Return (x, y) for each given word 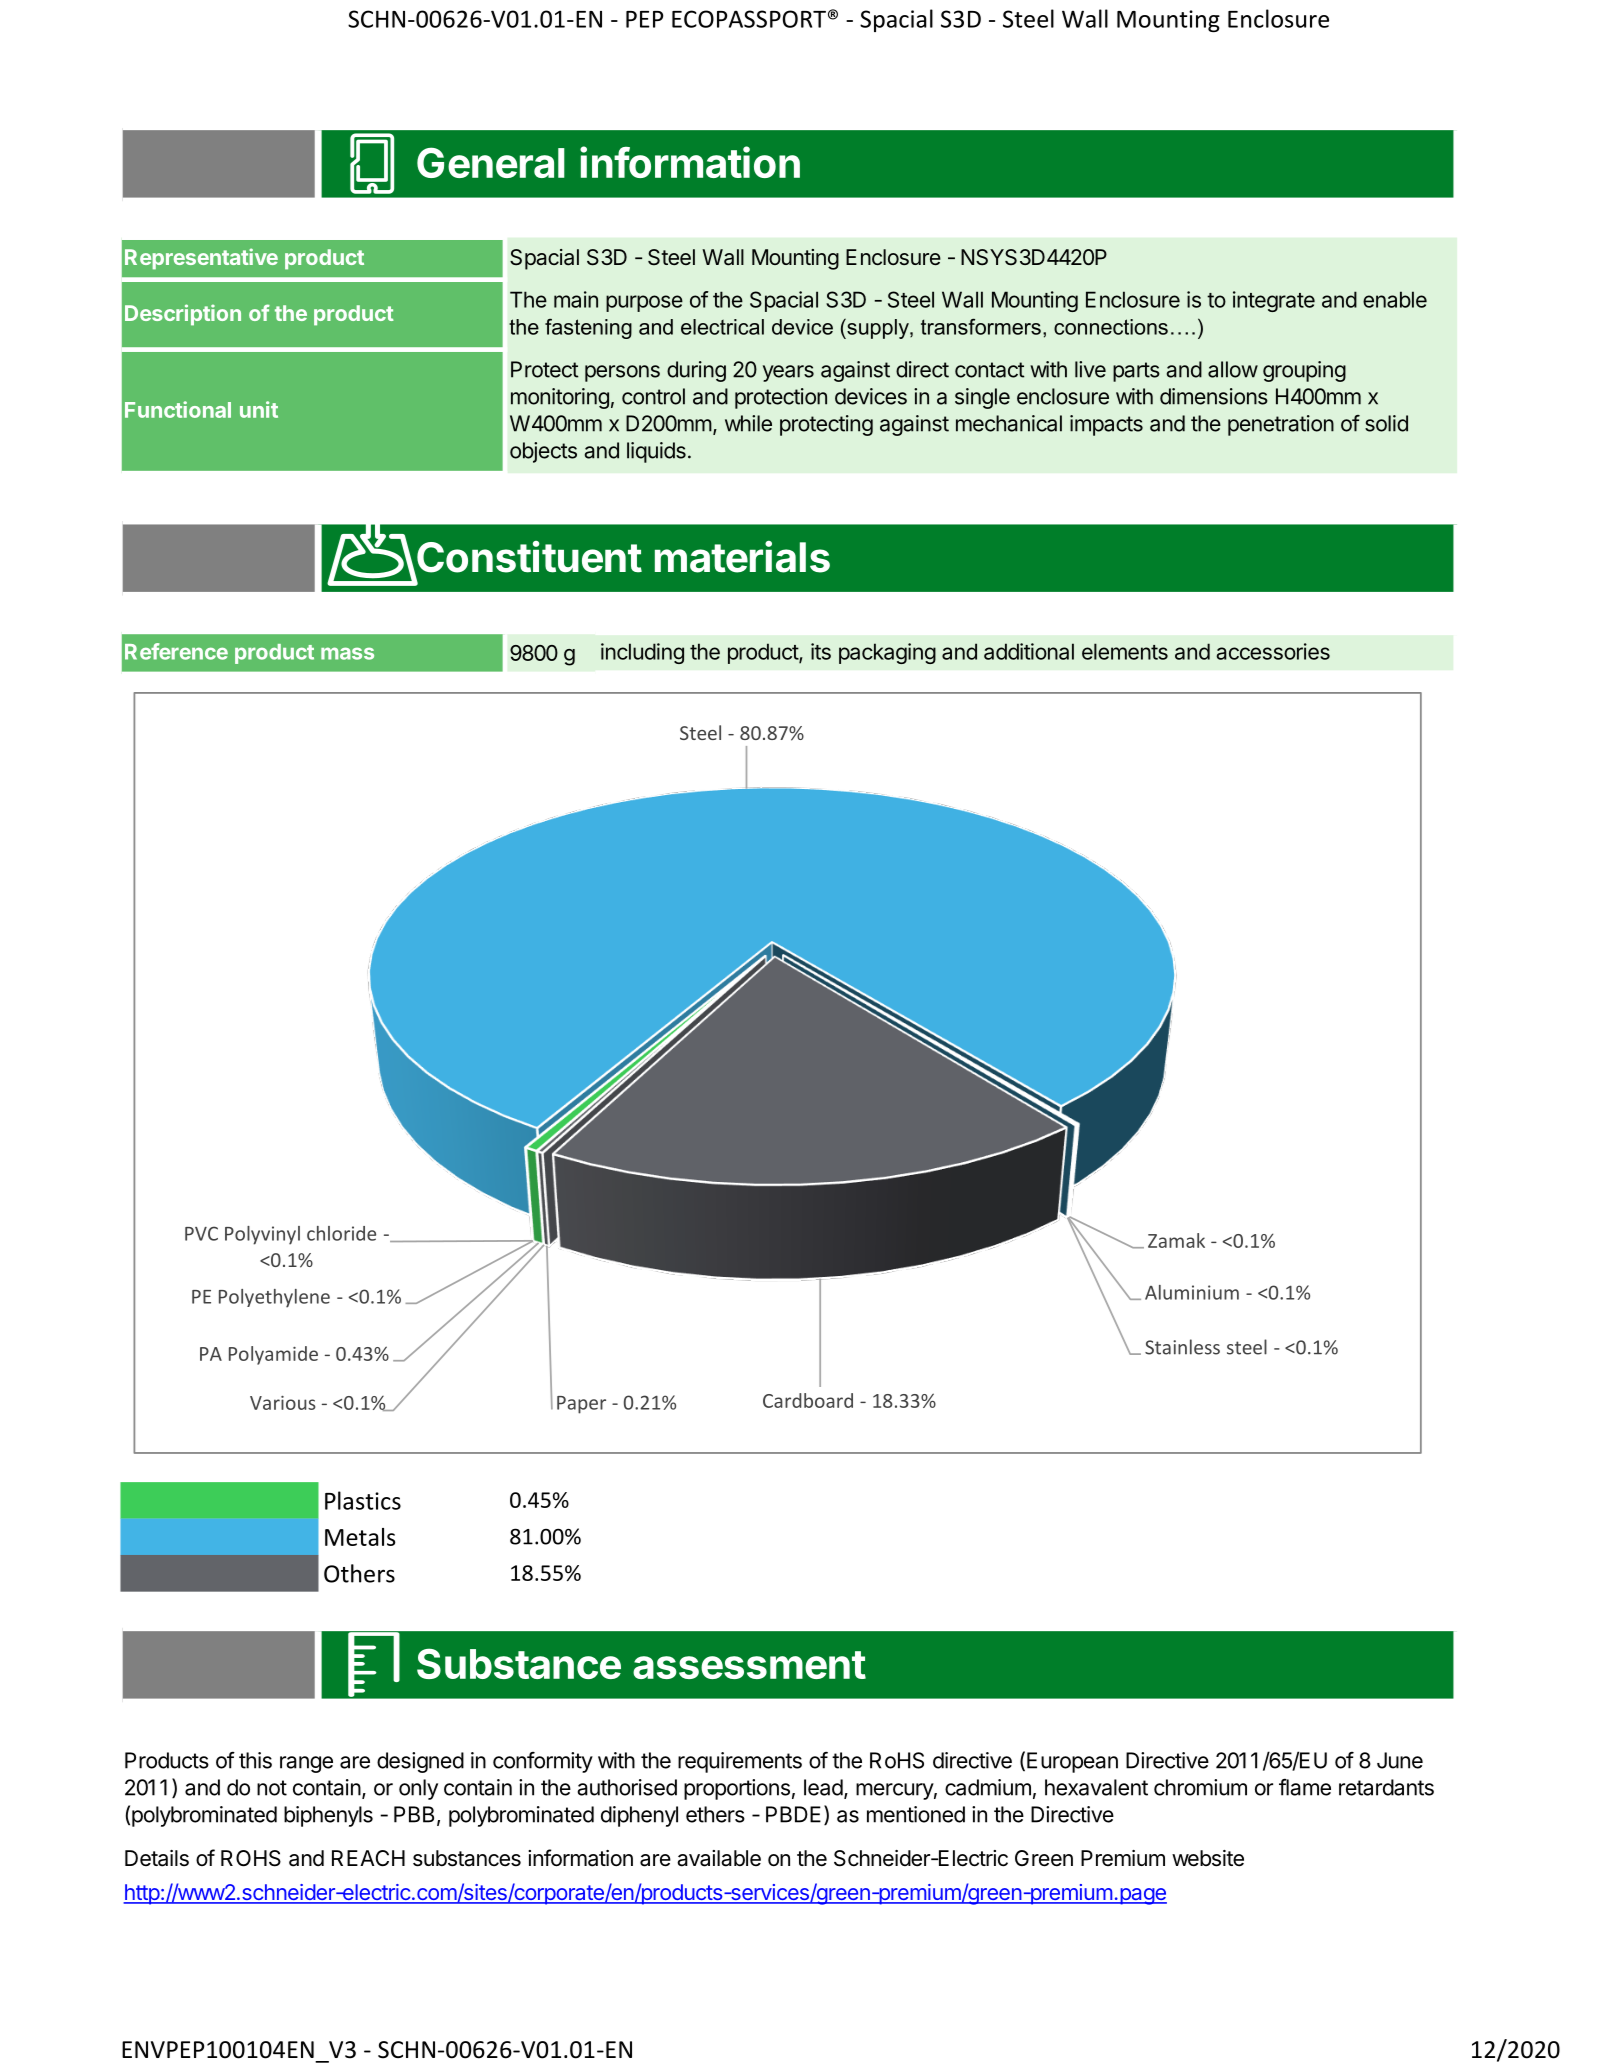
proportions (737, 1789)
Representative (201, 259)
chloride (341, 1233)
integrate (1274, 301)
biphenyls (328, 1816)
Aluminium (1192, 1292)
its (821, 651)
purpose (644, 303)
